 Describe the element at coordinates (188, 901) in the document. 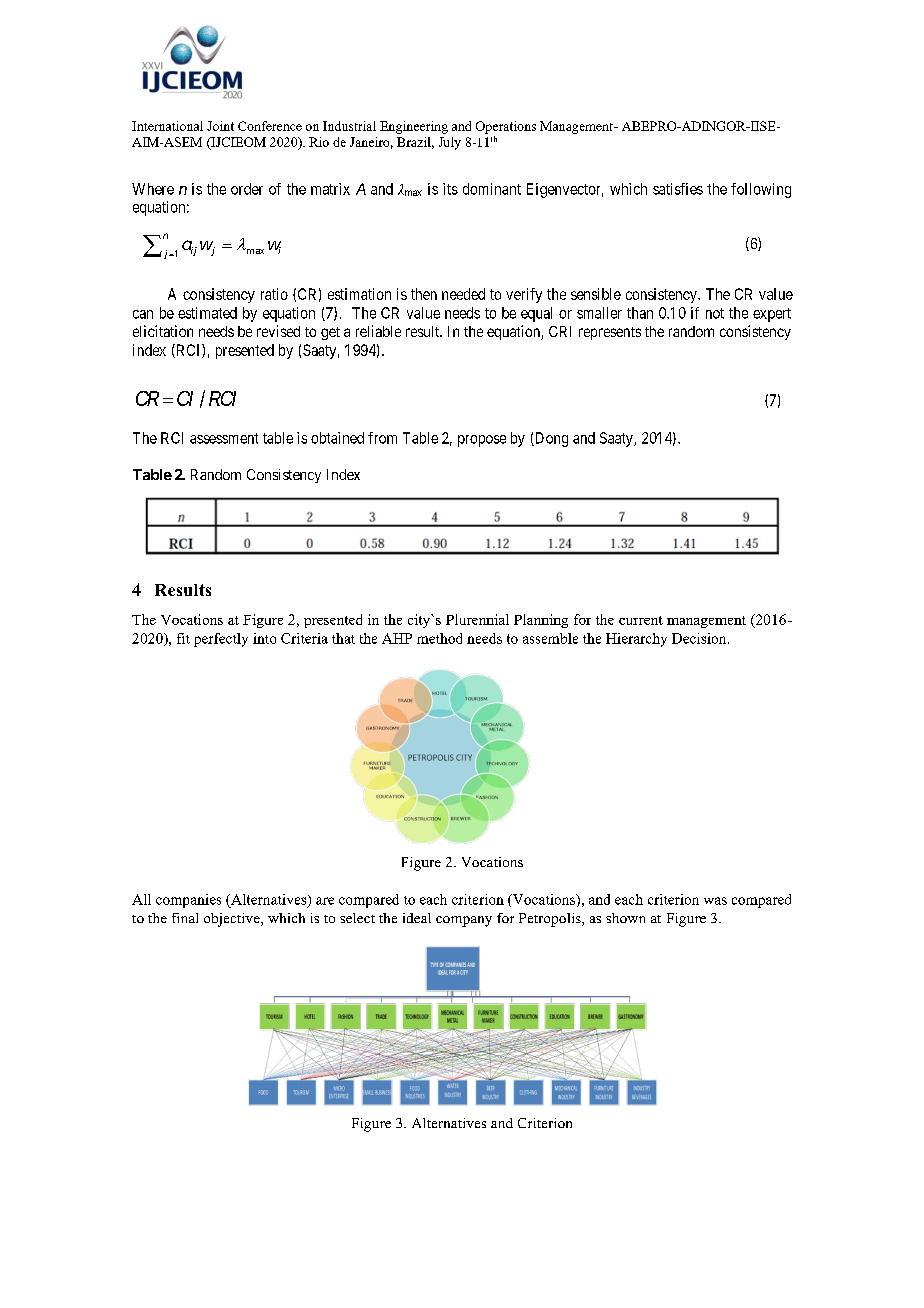

I see `companies` at that location.
